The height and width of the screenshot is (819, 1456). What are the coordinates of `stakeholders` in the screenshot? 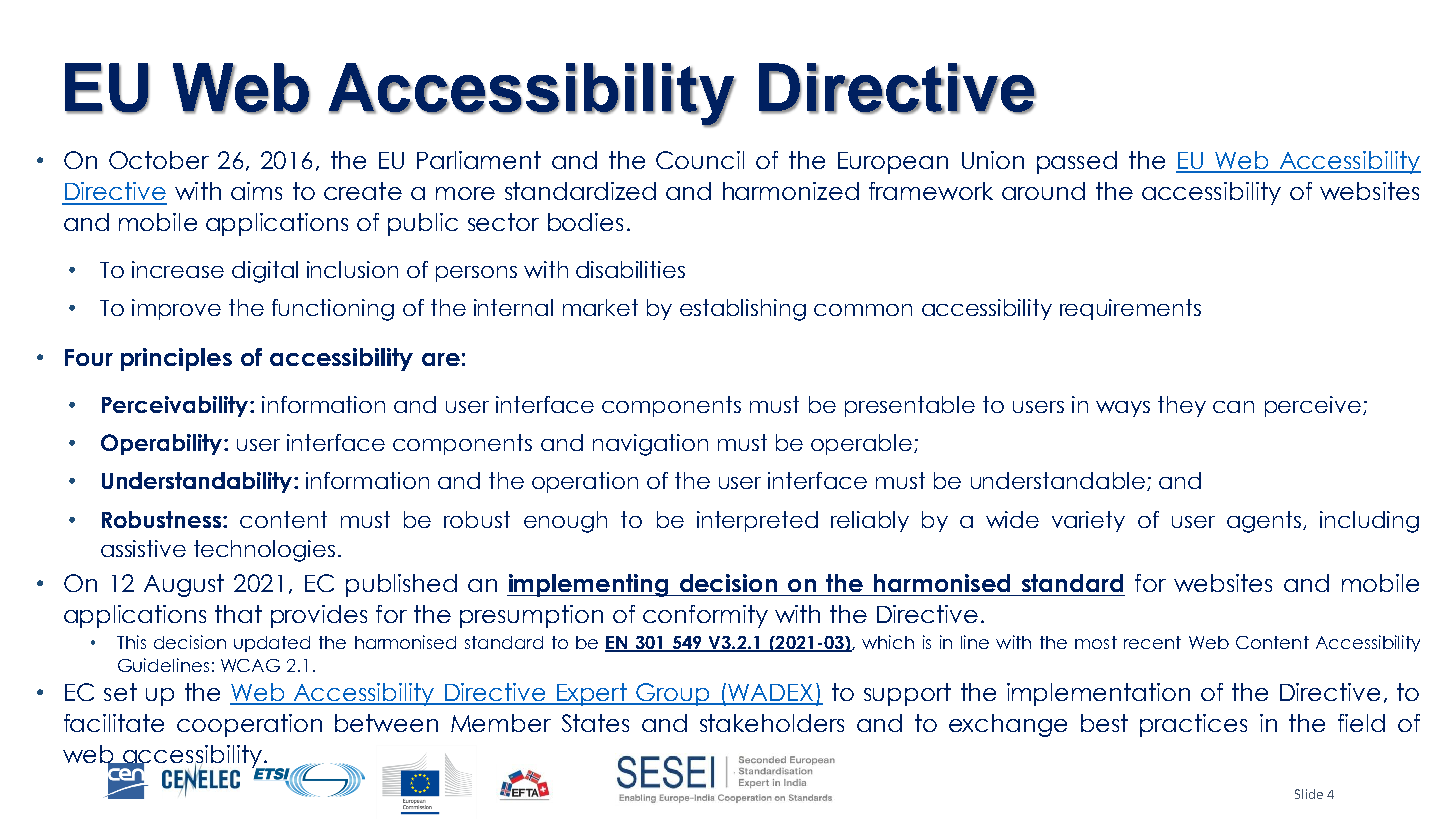 It's located at (772, 723).
